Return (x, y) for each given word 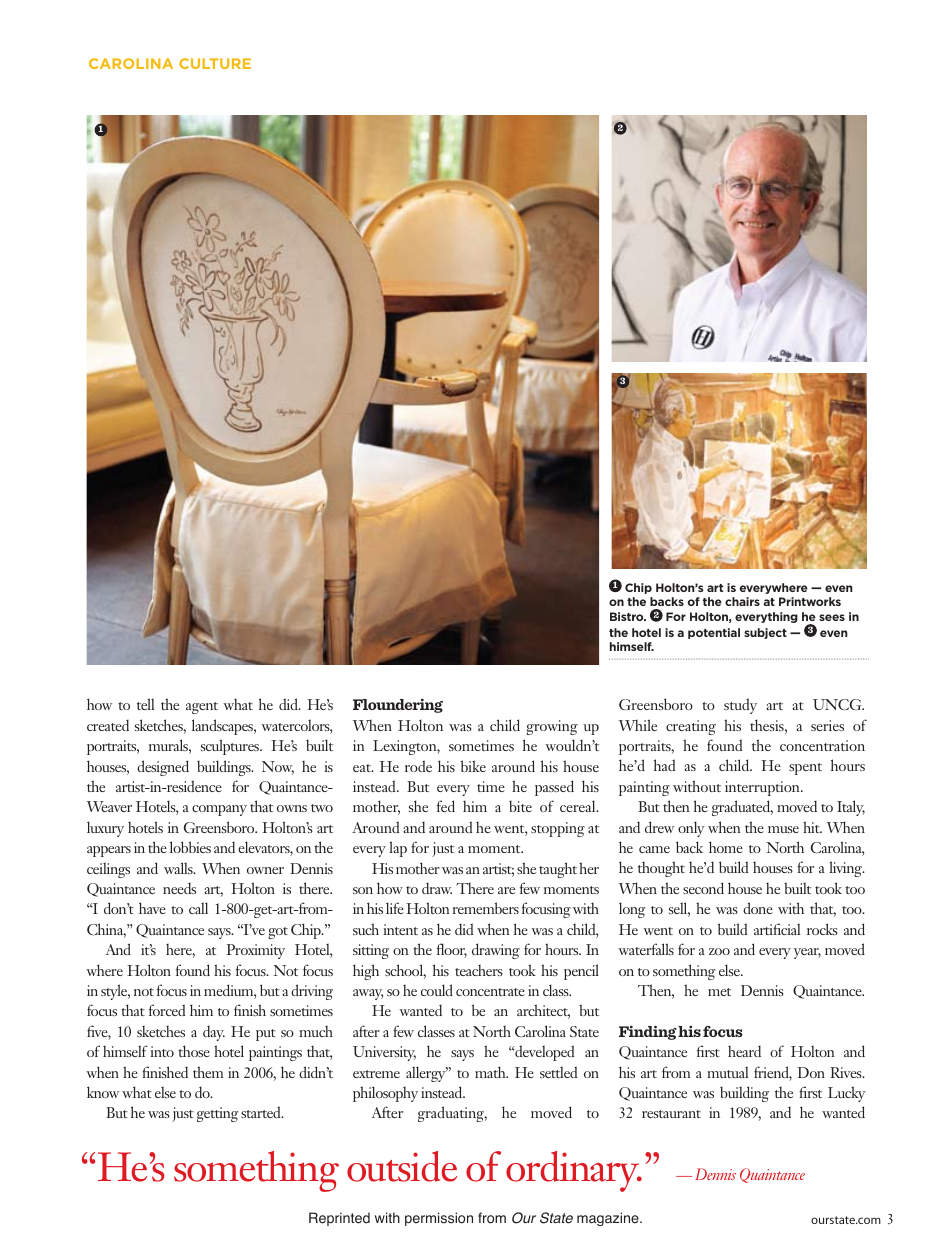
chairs (742, 601)
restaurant (671, 1114)
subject (765, 633)
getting (217, 1114)
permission (439, 1219)
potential (714, 633)
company (219, 810)
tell (145, 704)
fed (446, 806)
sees (832, 617)
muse (783, 829)
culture (215, 63)
